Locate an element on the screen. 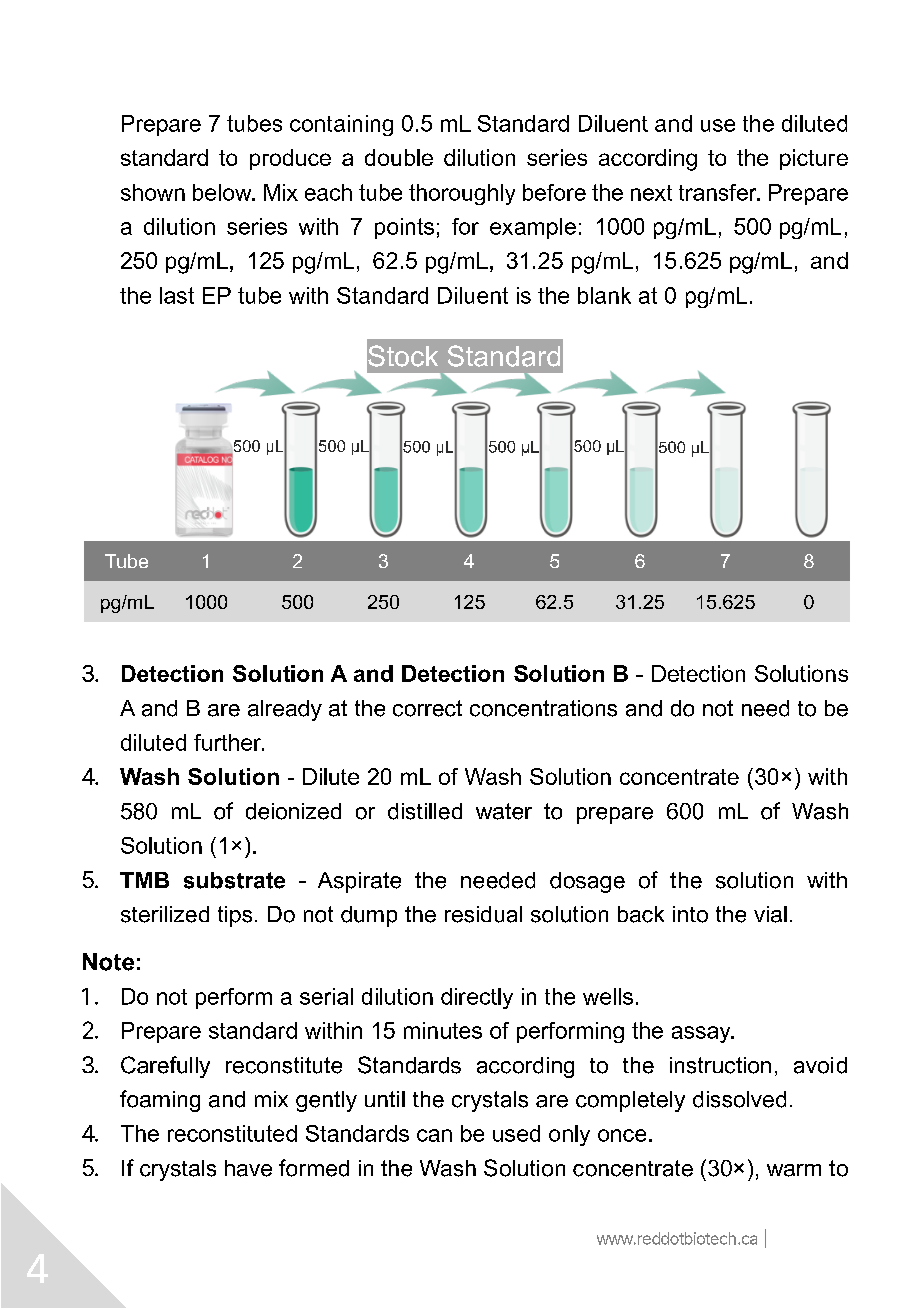 The image size is (924, 1310). dissolved is located at coordinates (739, 1099).
